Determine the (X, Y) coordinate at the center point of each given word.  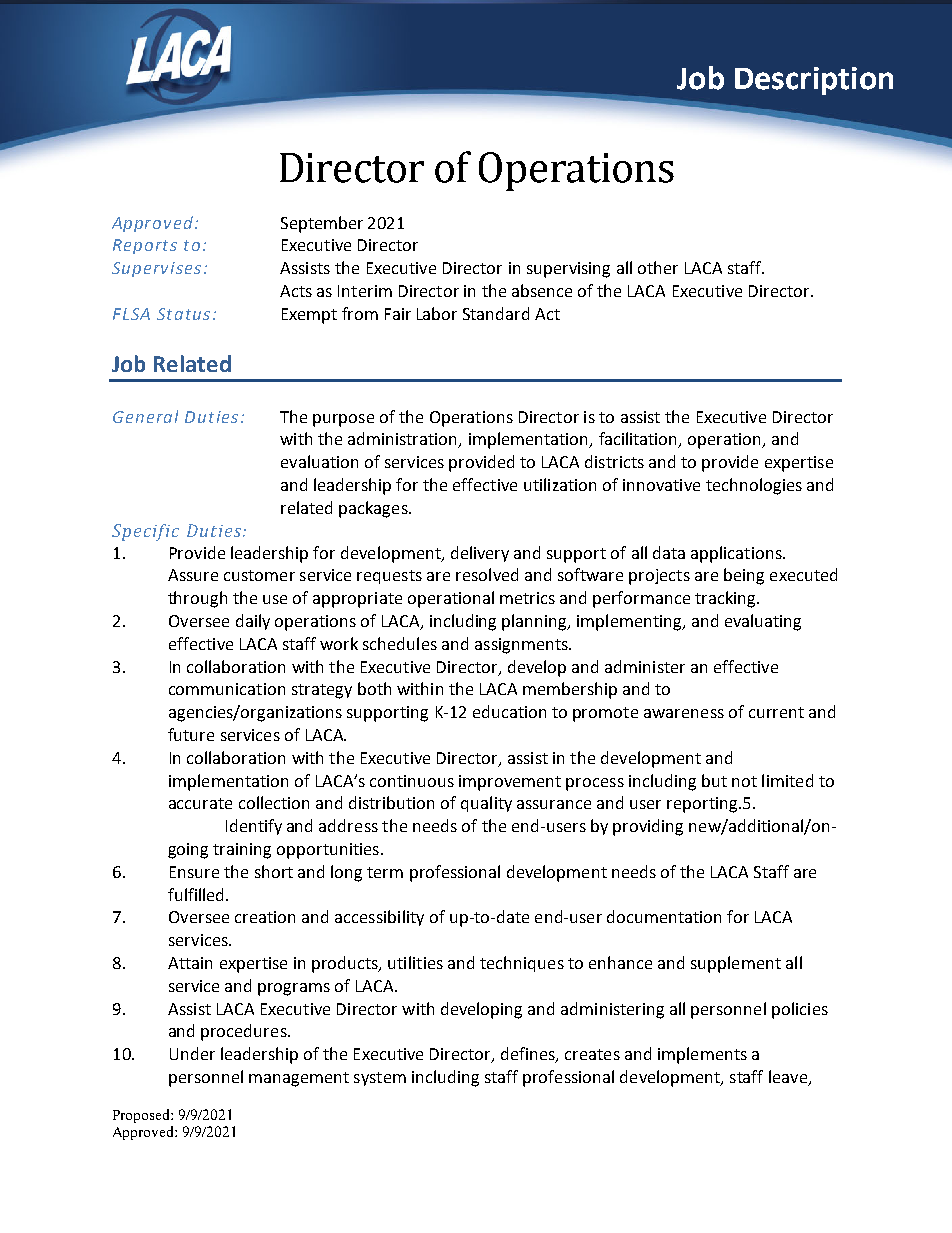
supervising (568, 270)
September (322, 224)
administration (404, 440)
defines (529, 1055)
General (145, 416)
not (744, 781)
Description (814, 81)
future (191, 734)
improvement (510, 783)
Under (192, 1053)
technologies (754, 486)
